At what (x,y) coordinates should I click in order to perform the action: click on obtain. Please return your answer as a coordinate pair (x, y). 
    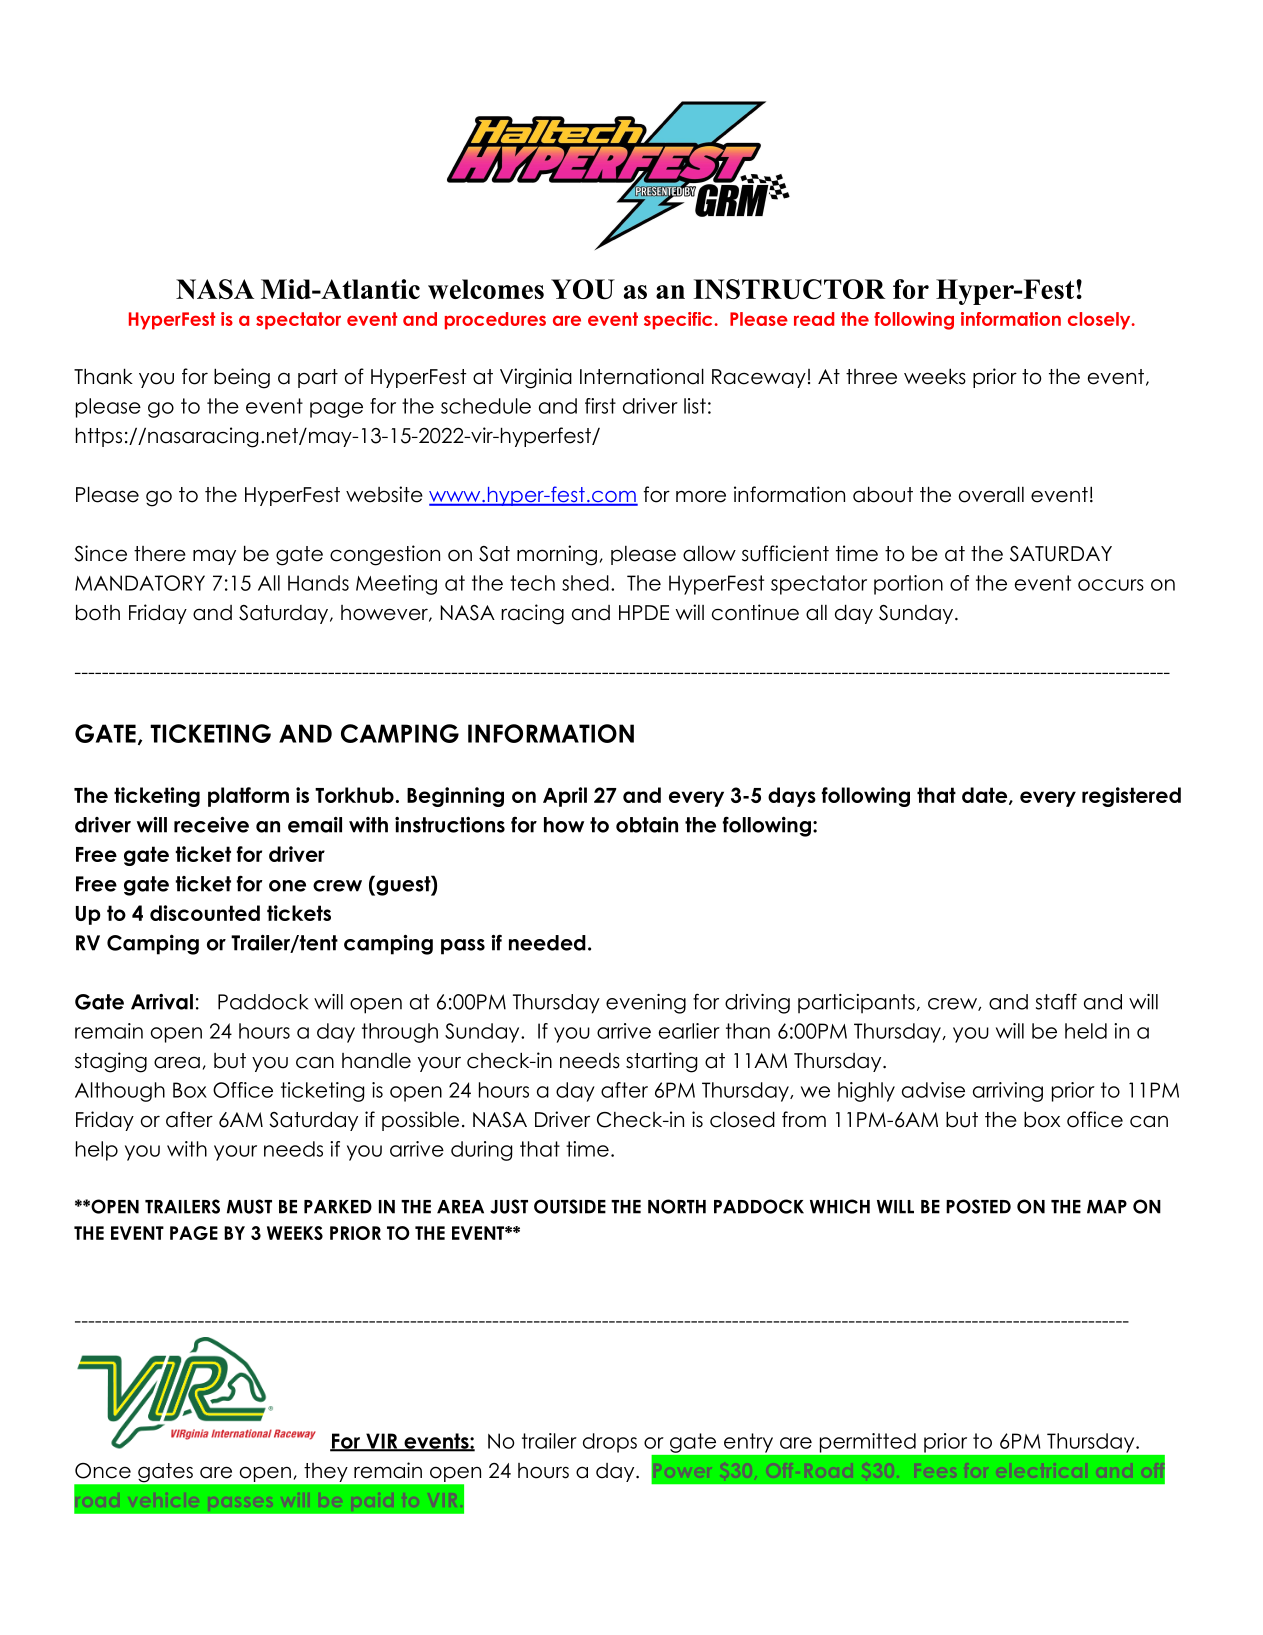
    Looking at the image, I should click on (647, 825).
